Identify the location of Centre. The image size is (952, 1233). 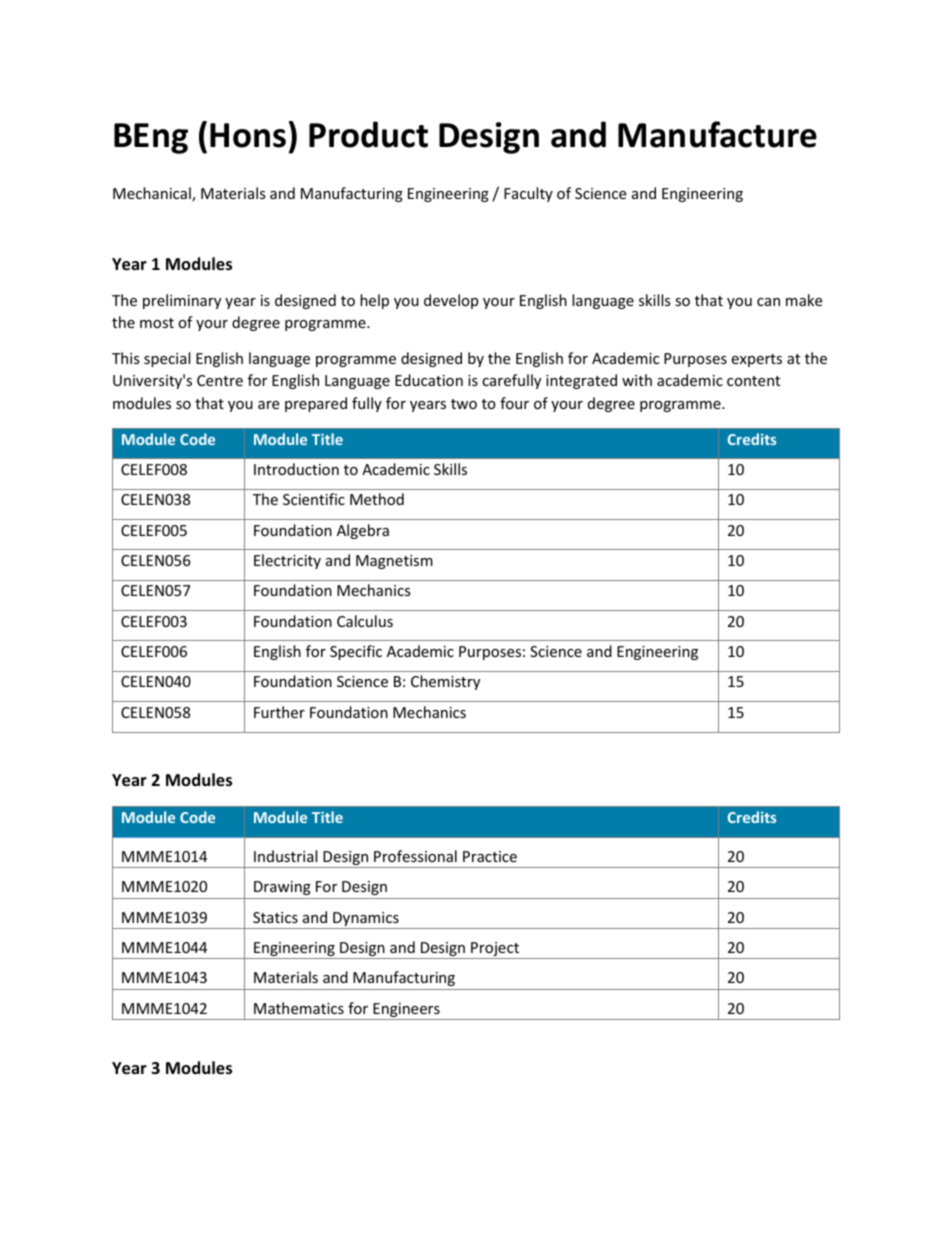
(220, 380).
